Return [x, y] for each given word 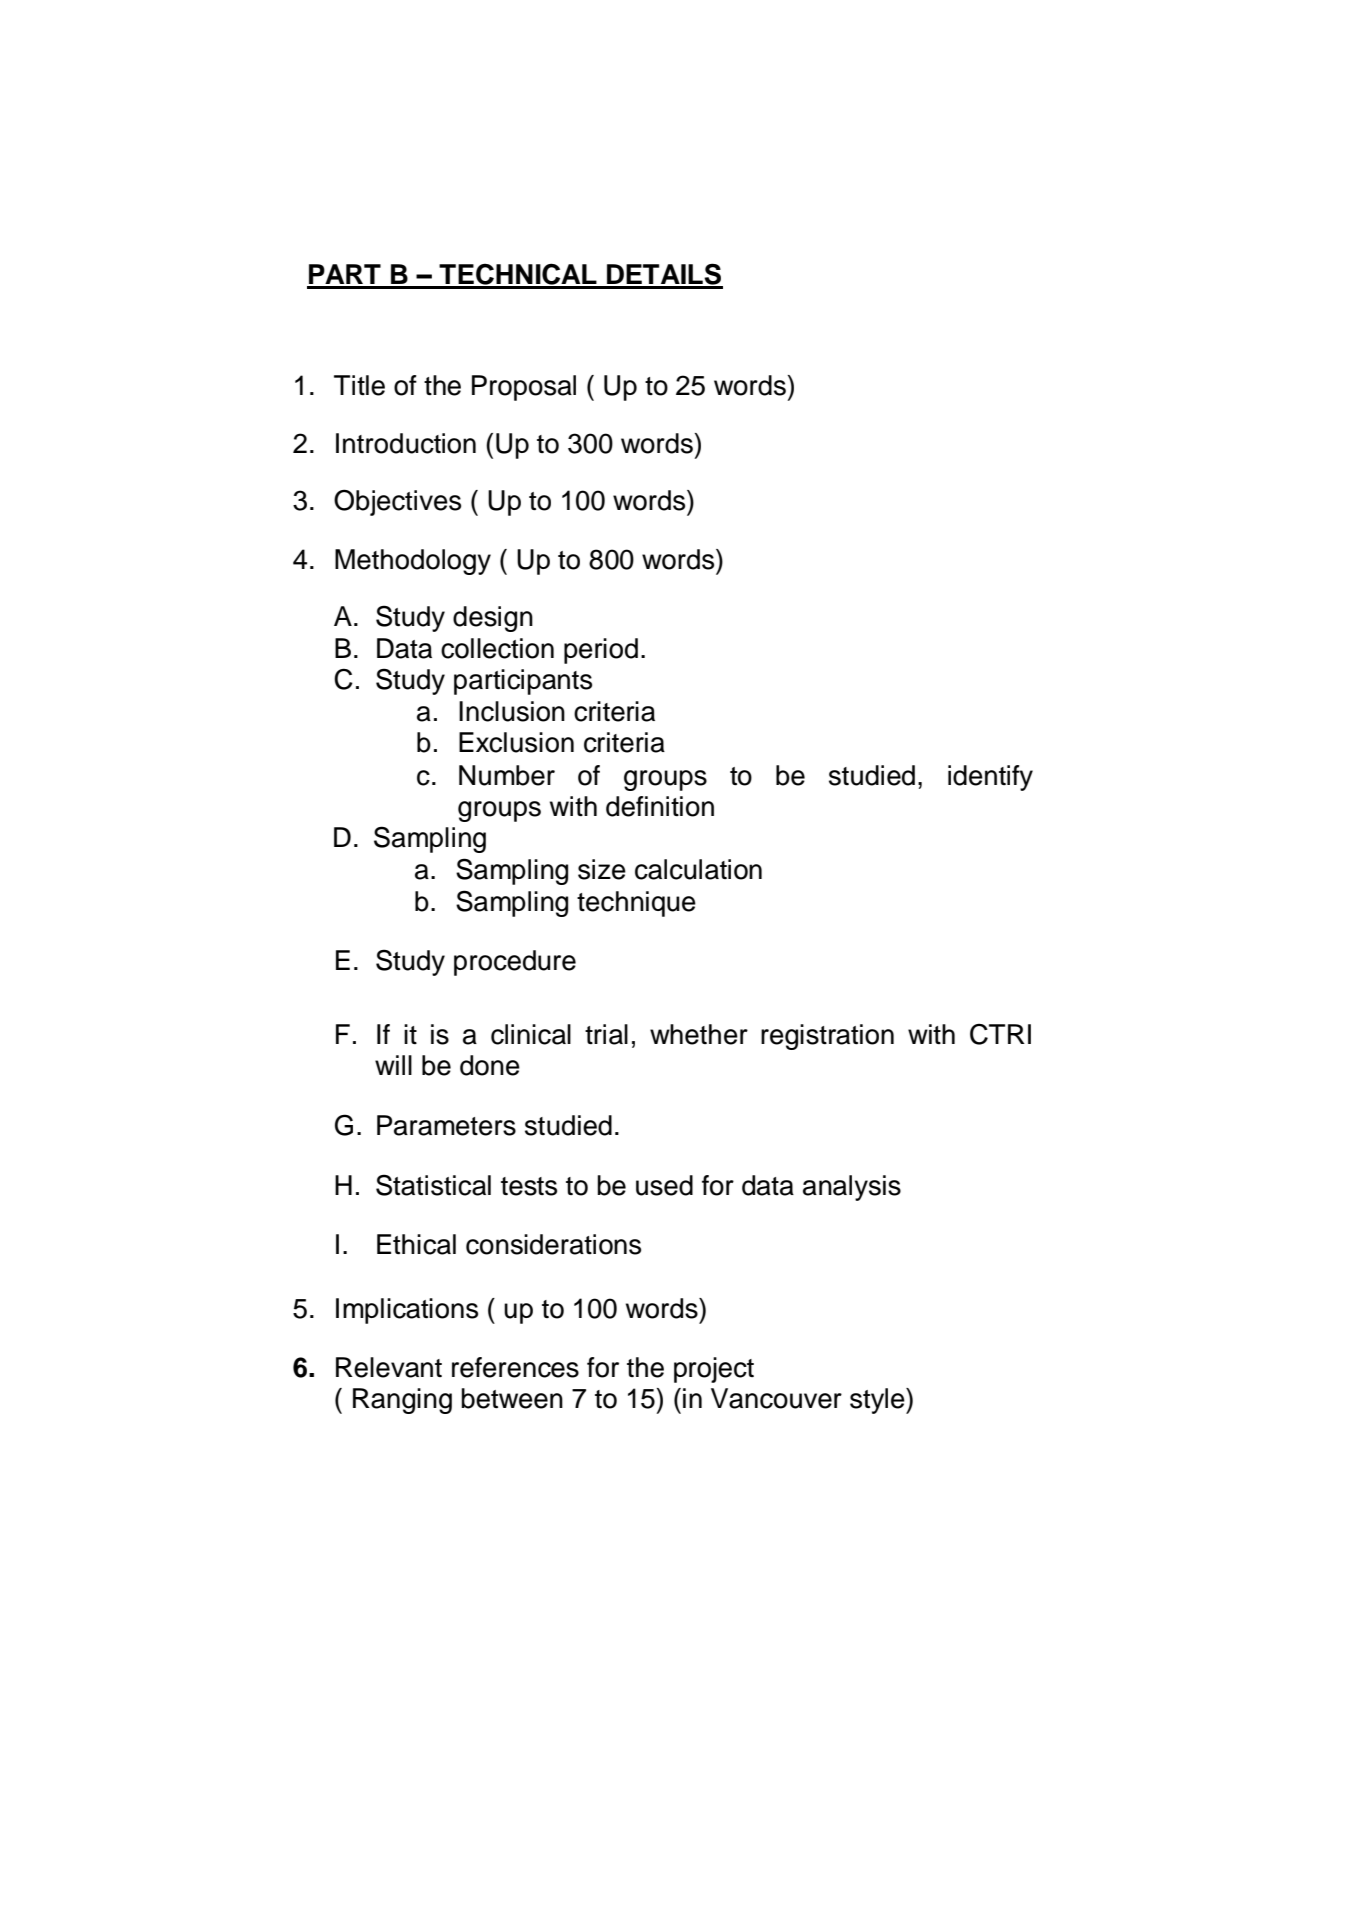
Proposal [524, 388]
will [393, 1065]
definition [660, 806]
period [601, 651]
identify [990, 778]
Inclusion [512, 711]
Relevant [389, 1367]
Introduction [406, 443]
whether [699, 1034]
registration [827, 1037]
